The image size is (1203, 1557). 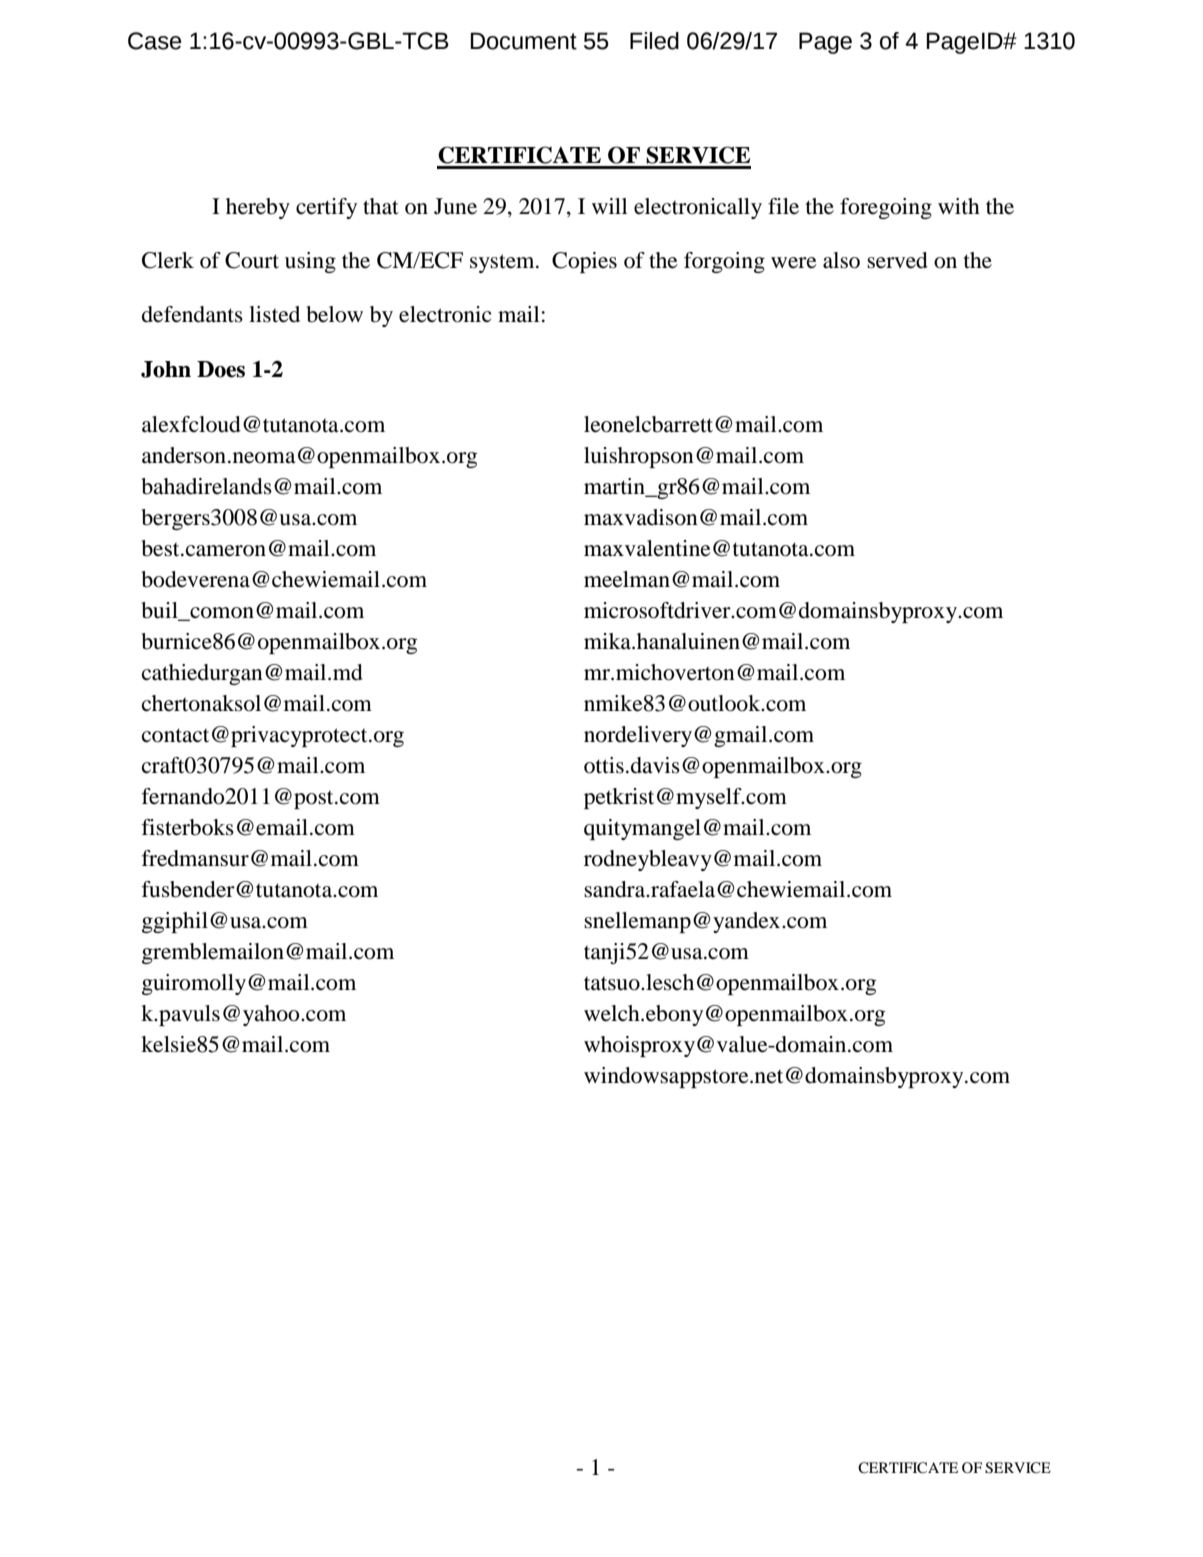 What do you see at coordinates (524, 41) in the image?
I see `Document` at bounding box center [524, 41].
